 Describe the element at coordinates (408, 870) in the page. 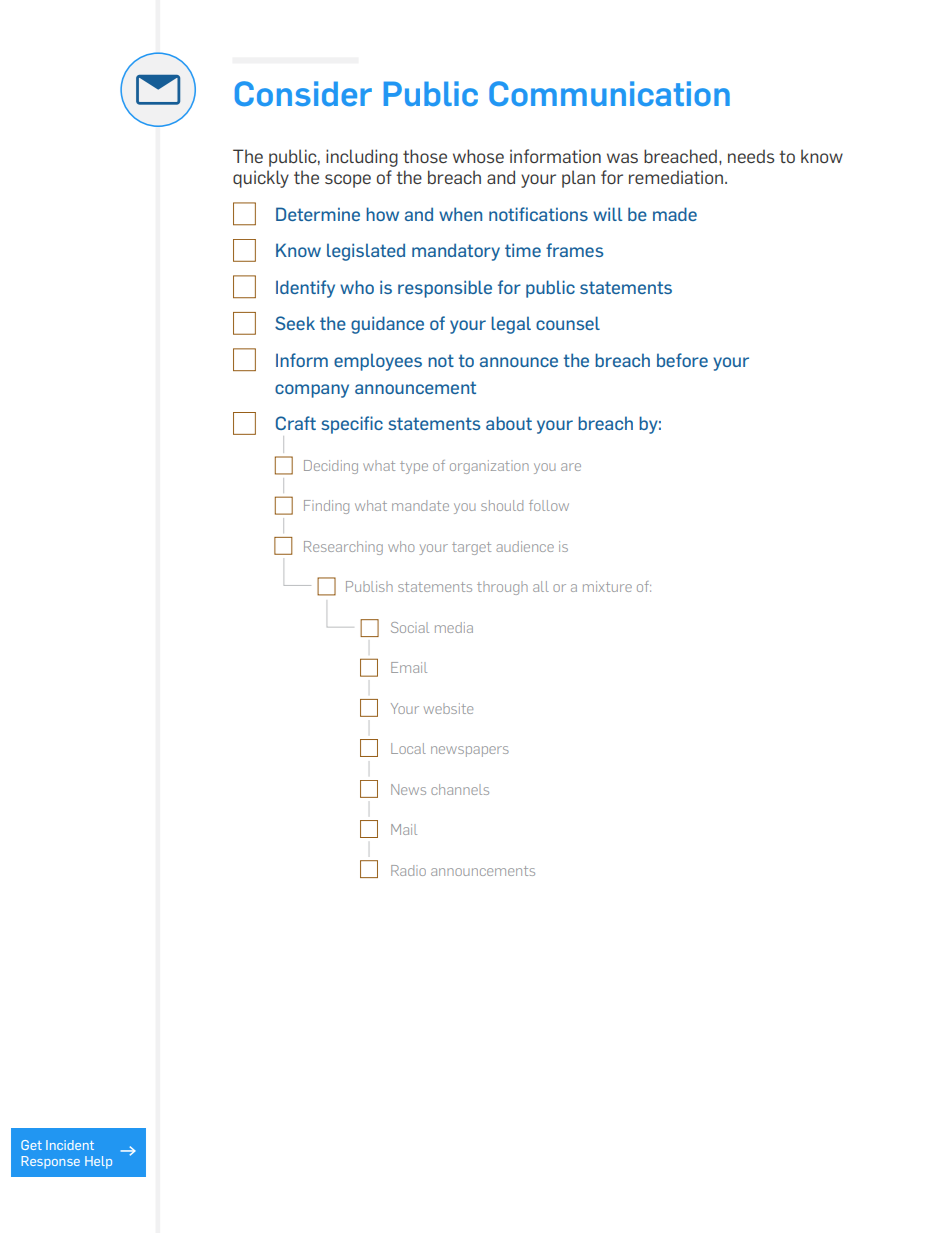

I see `Radio` at that location.
